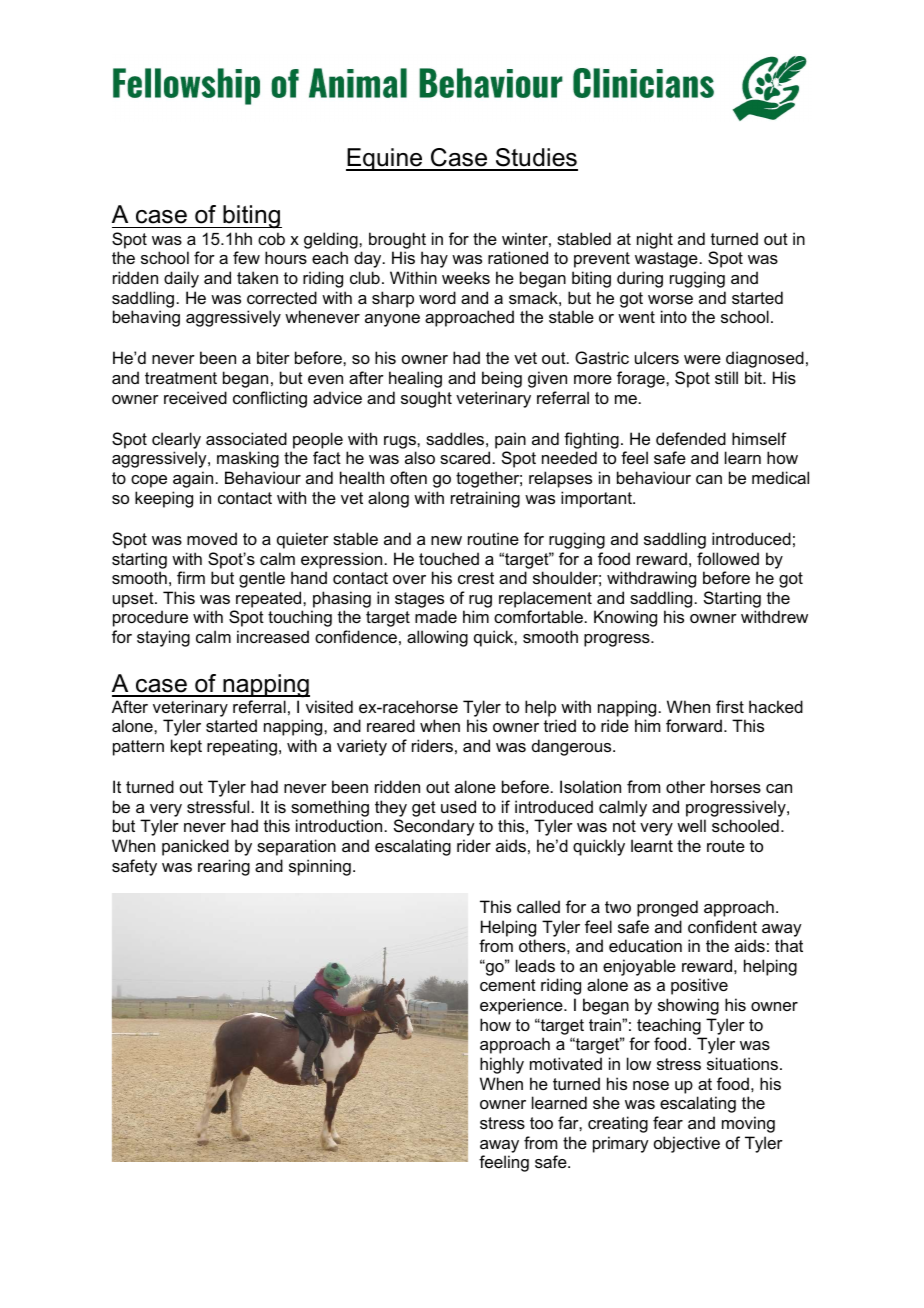 Image resolution: width=924 pixels, height=1308 pixels. I want to click on reared, so click(391, 725).
